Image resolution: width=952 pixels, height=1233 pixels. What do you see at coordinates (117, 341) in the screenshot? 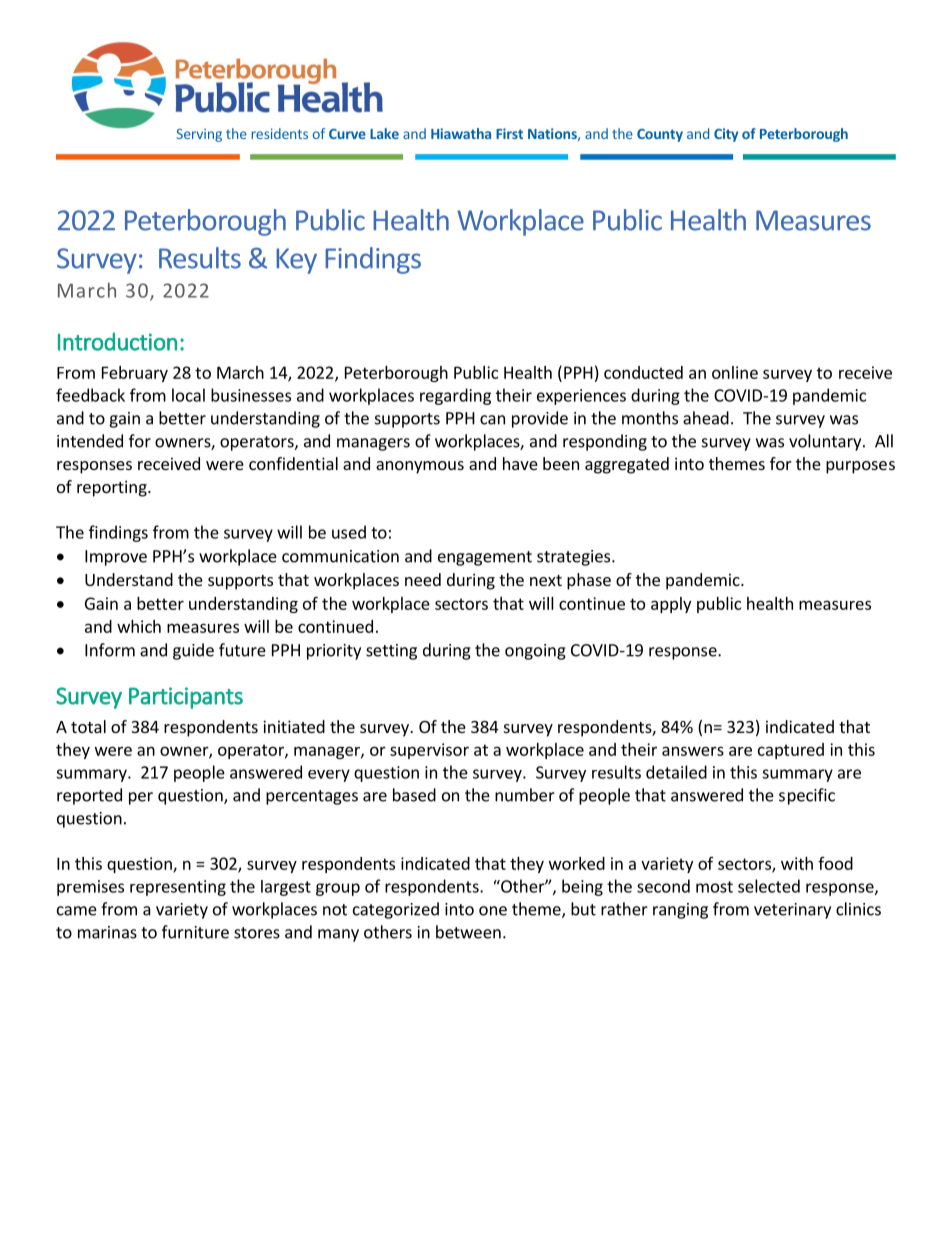
I see `Introduction` at bounding box center [117, 341].
